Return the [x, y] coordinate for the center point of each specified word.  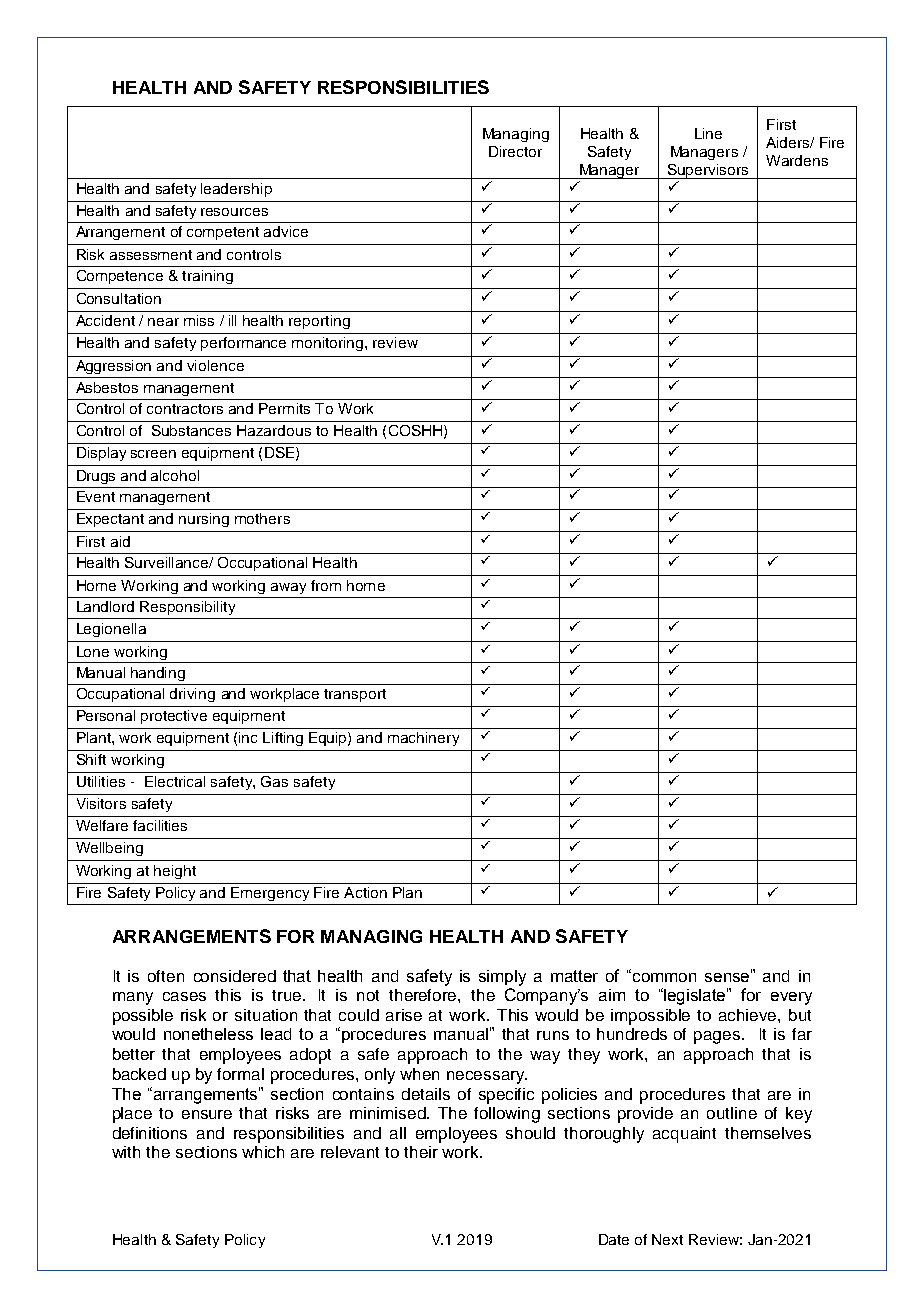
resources [234, 212]
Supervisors [708, 171]
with [126, 1152]
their [421, 1152]
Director [515, 151]
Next [667, 1239]
